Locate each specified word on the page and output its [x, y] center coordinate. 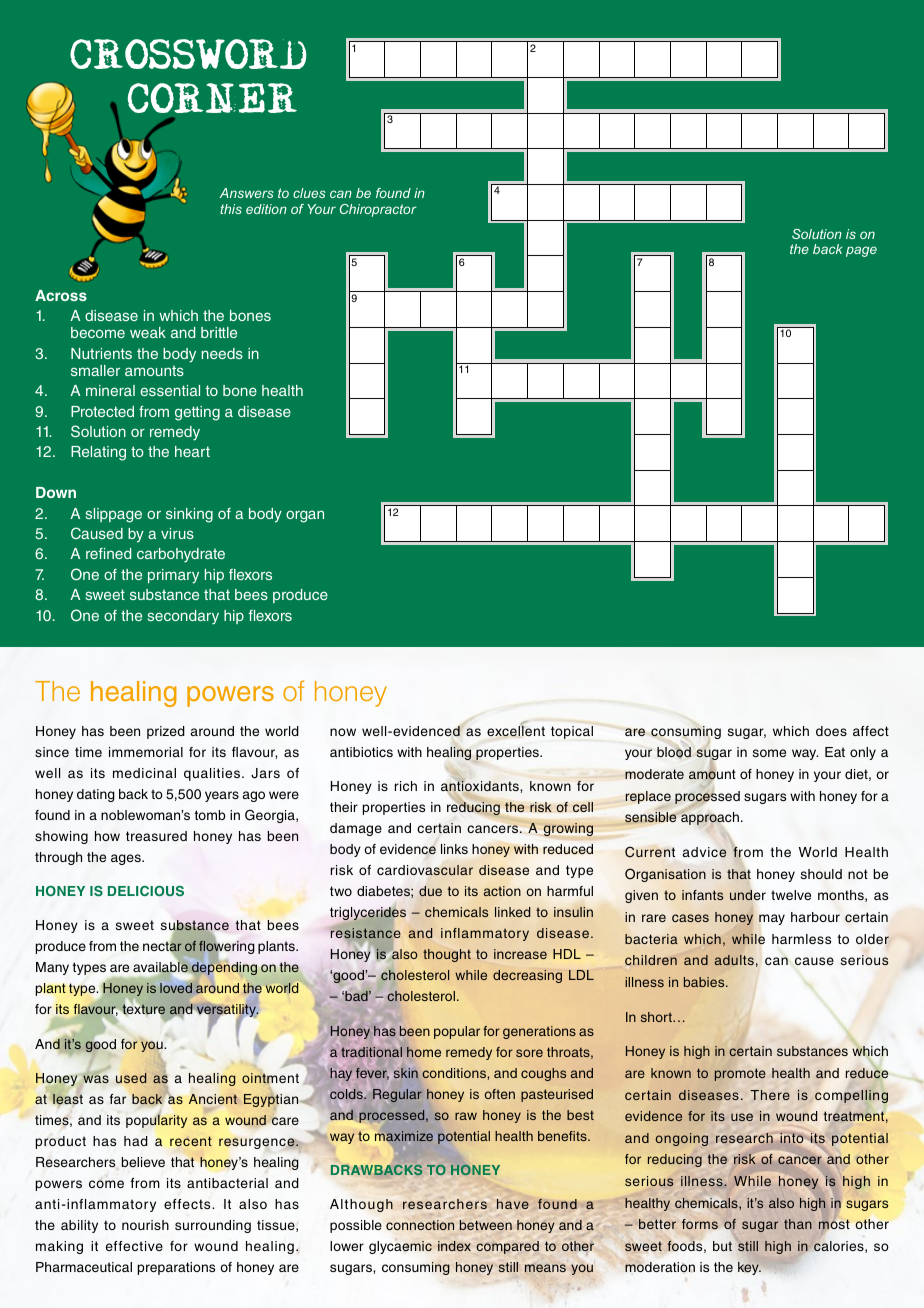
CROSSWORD [188, 54]
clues [309, 193]
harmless [801, 939]
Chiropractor [378, 210]
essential [170, 390]
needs [222, 353]
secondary [183, 617]
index [454, 1246]
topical [572, 732]
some [769, 753]
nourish [145, 1225]
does [831, 731]
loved [176, 988]
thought [447, 955]
